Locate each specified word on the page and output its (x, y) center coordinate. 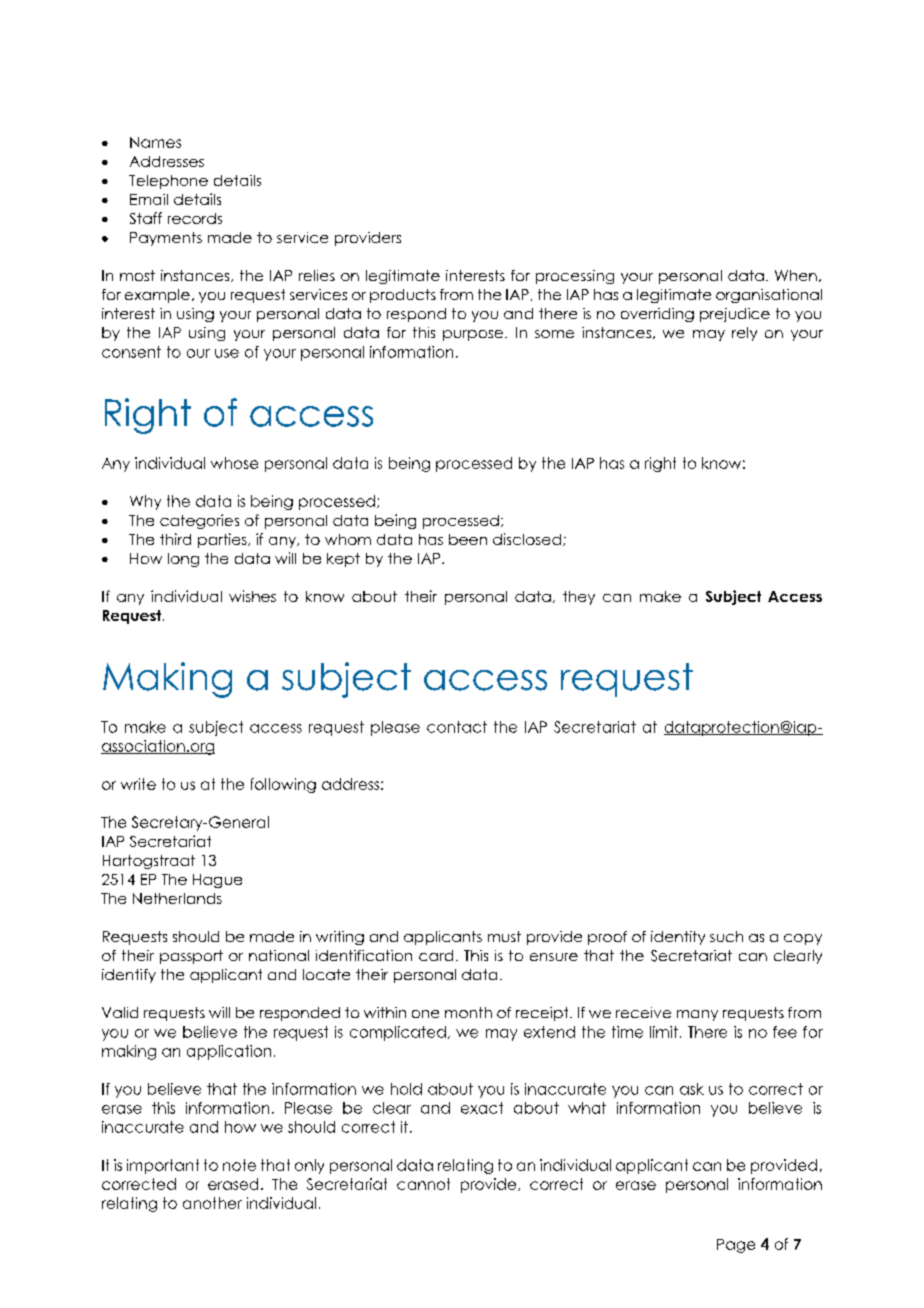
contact (457, 727)
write (138, 784)
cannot (423, 1184)
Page (736, 1246)
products (403, 296)
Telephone (168, 182)
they (579, 598)
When (796, 275)
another (212, 1203)
